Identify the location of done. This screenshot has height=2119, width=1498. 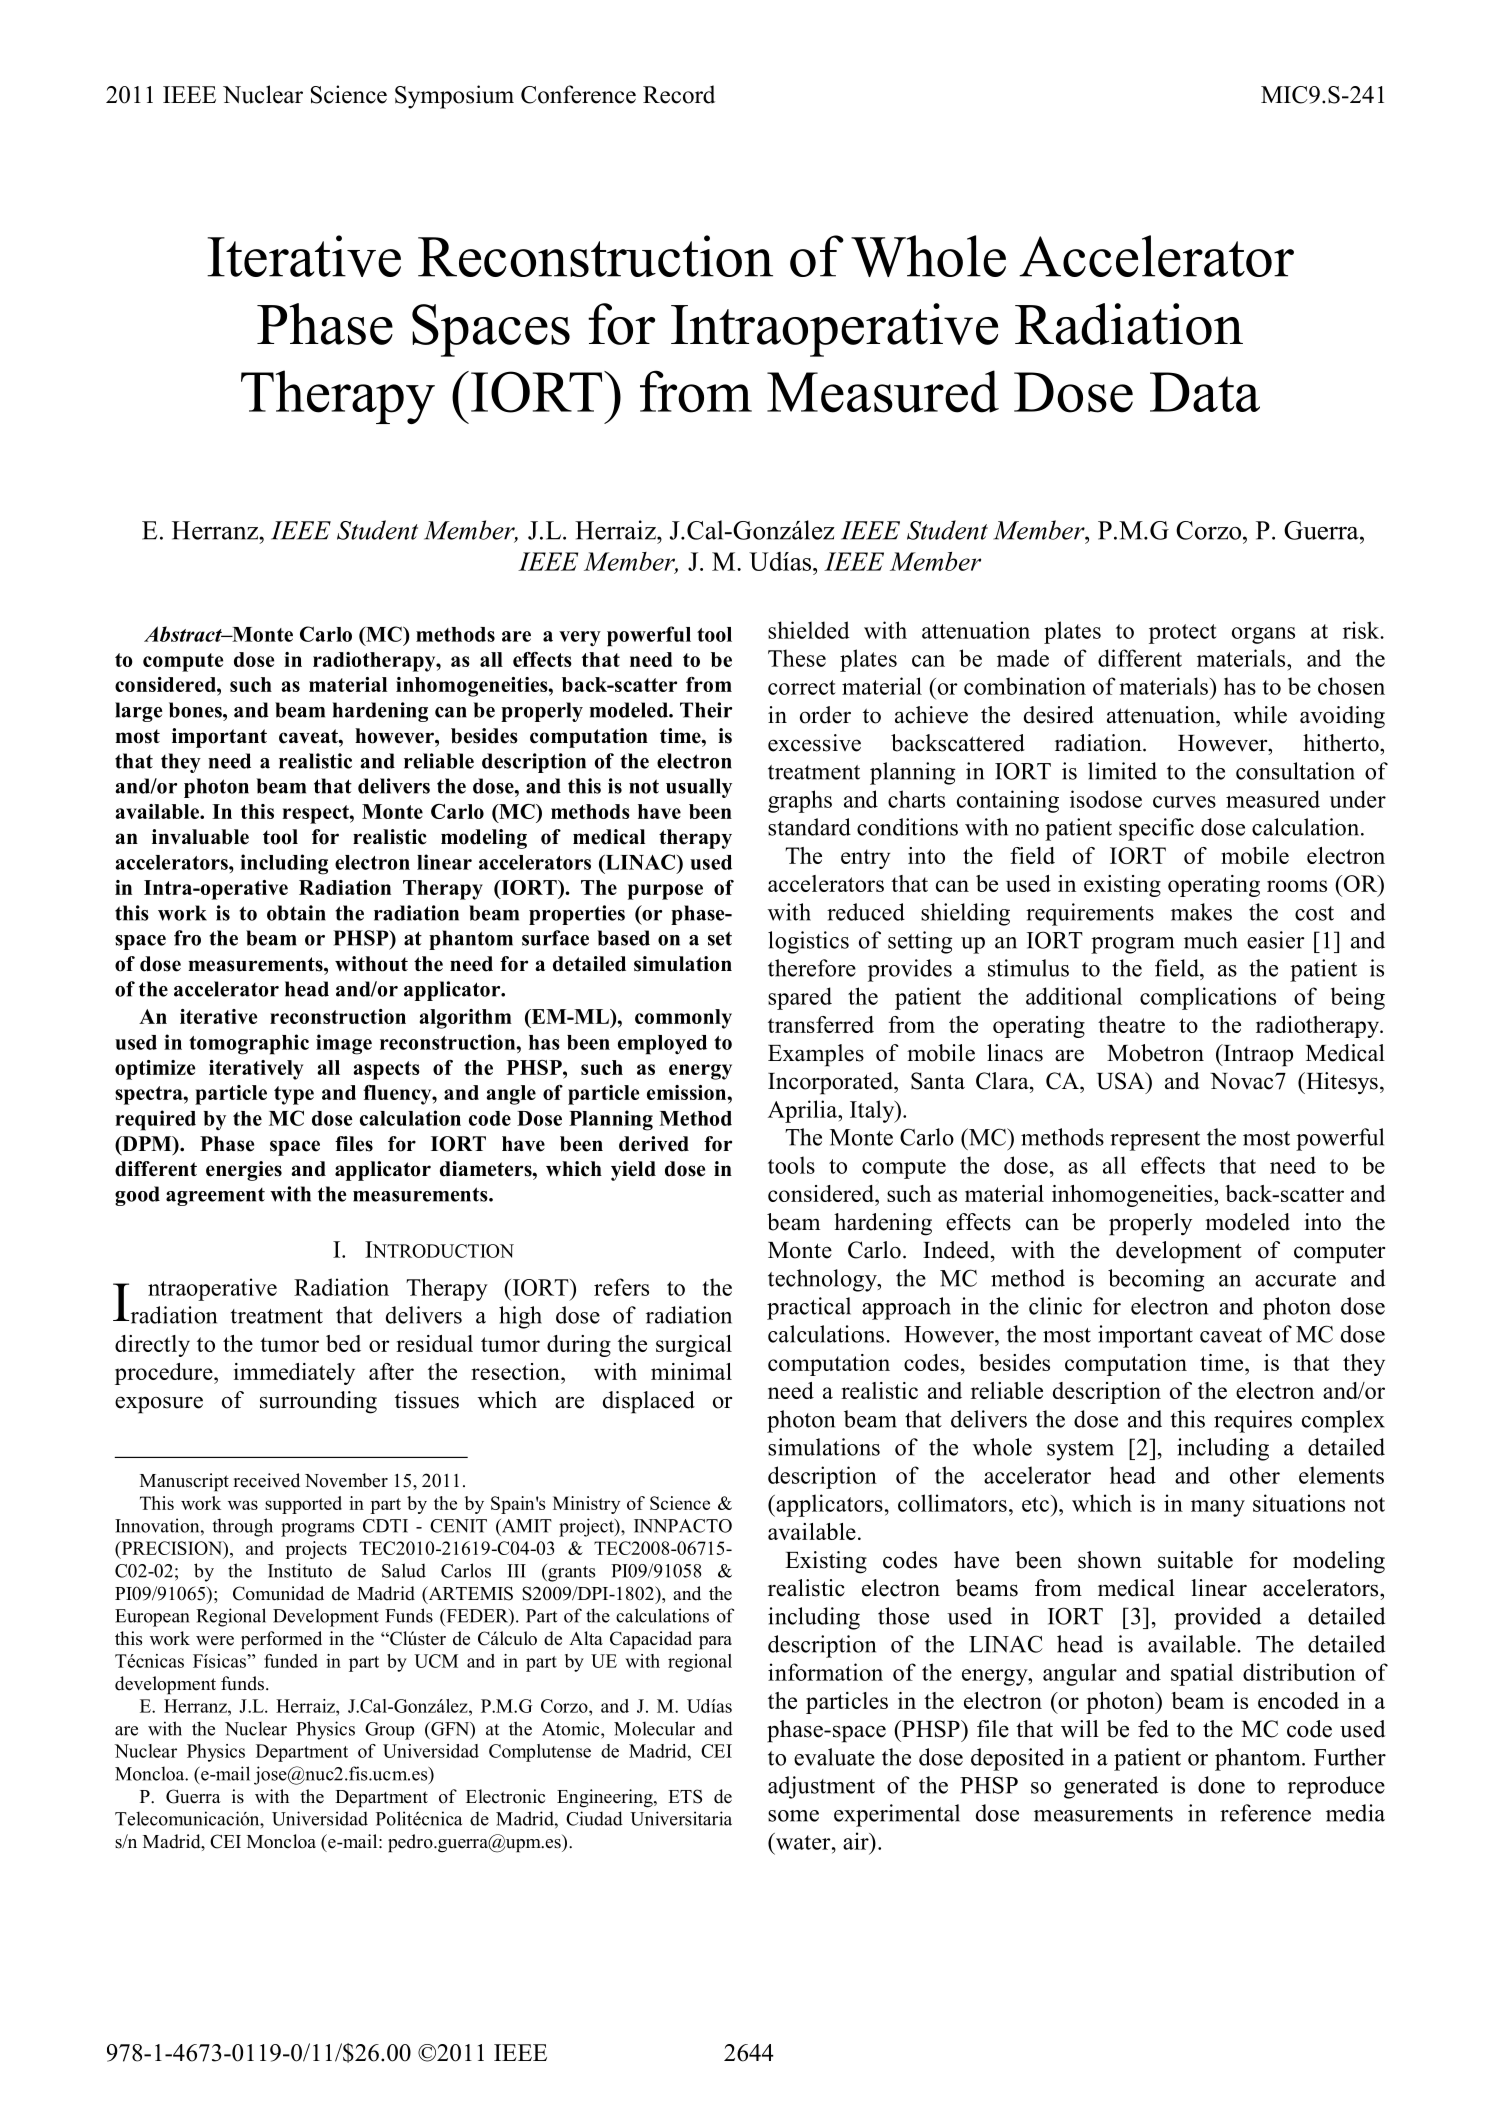
(1221, 1785).
